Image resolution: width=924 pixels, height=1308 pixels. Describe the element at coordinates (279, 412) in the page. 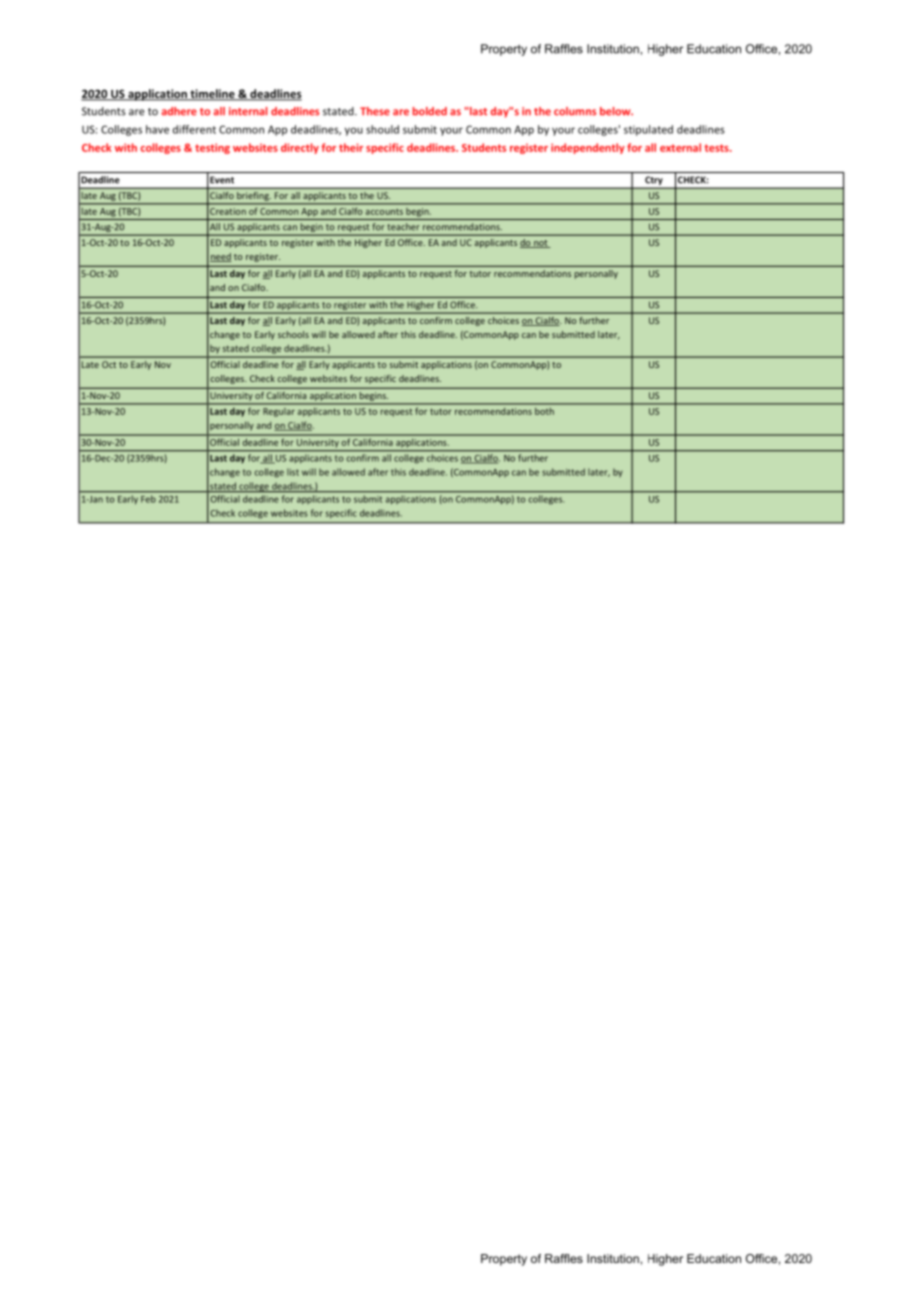

I see `Regular` at that location.
